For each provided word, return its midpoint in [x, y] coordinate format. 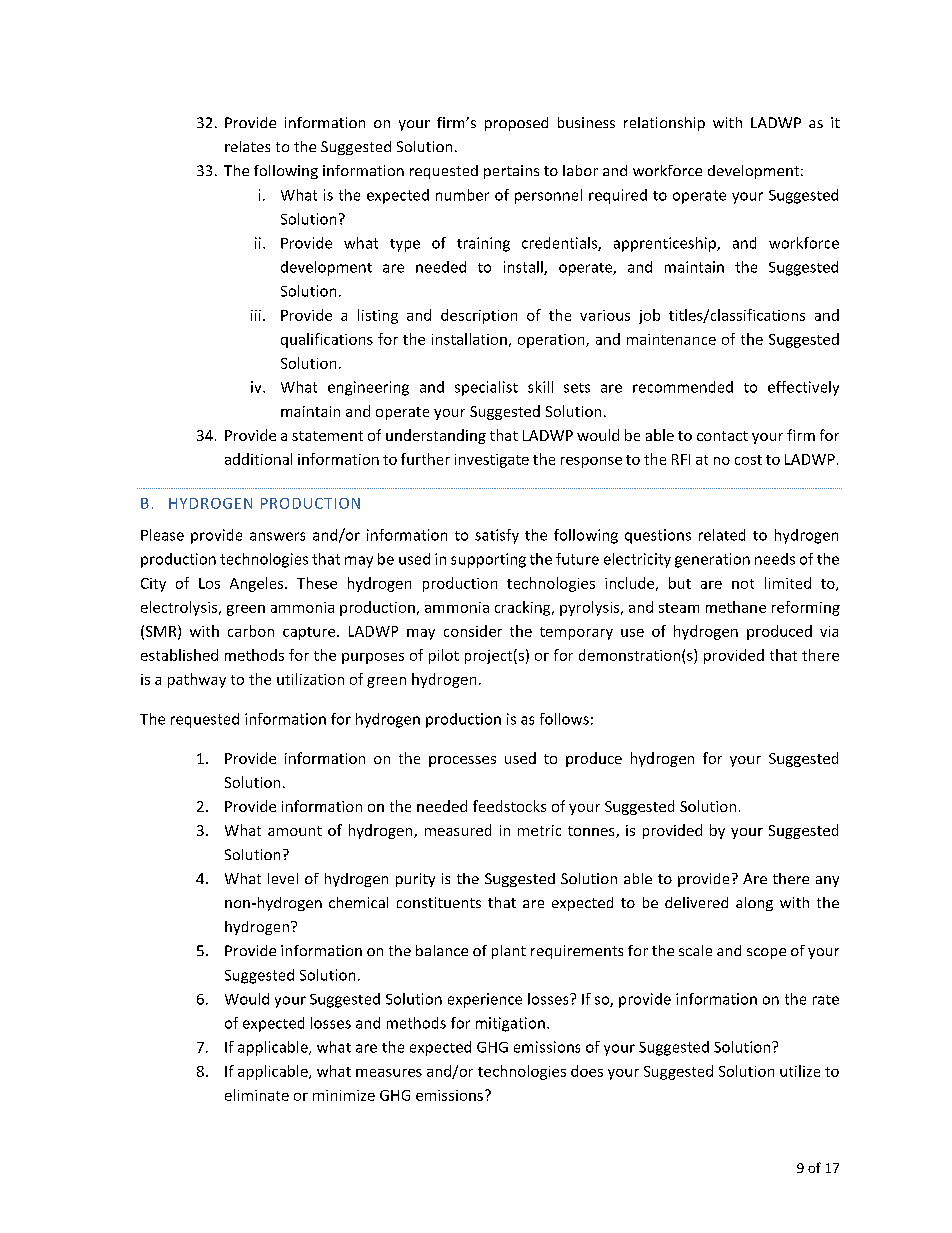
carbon [251, 631]
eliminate [257, 1095]
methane [736, 607]
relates [247, 146]
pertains [511, 172]
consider [473, 631]
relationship [664, 124]
